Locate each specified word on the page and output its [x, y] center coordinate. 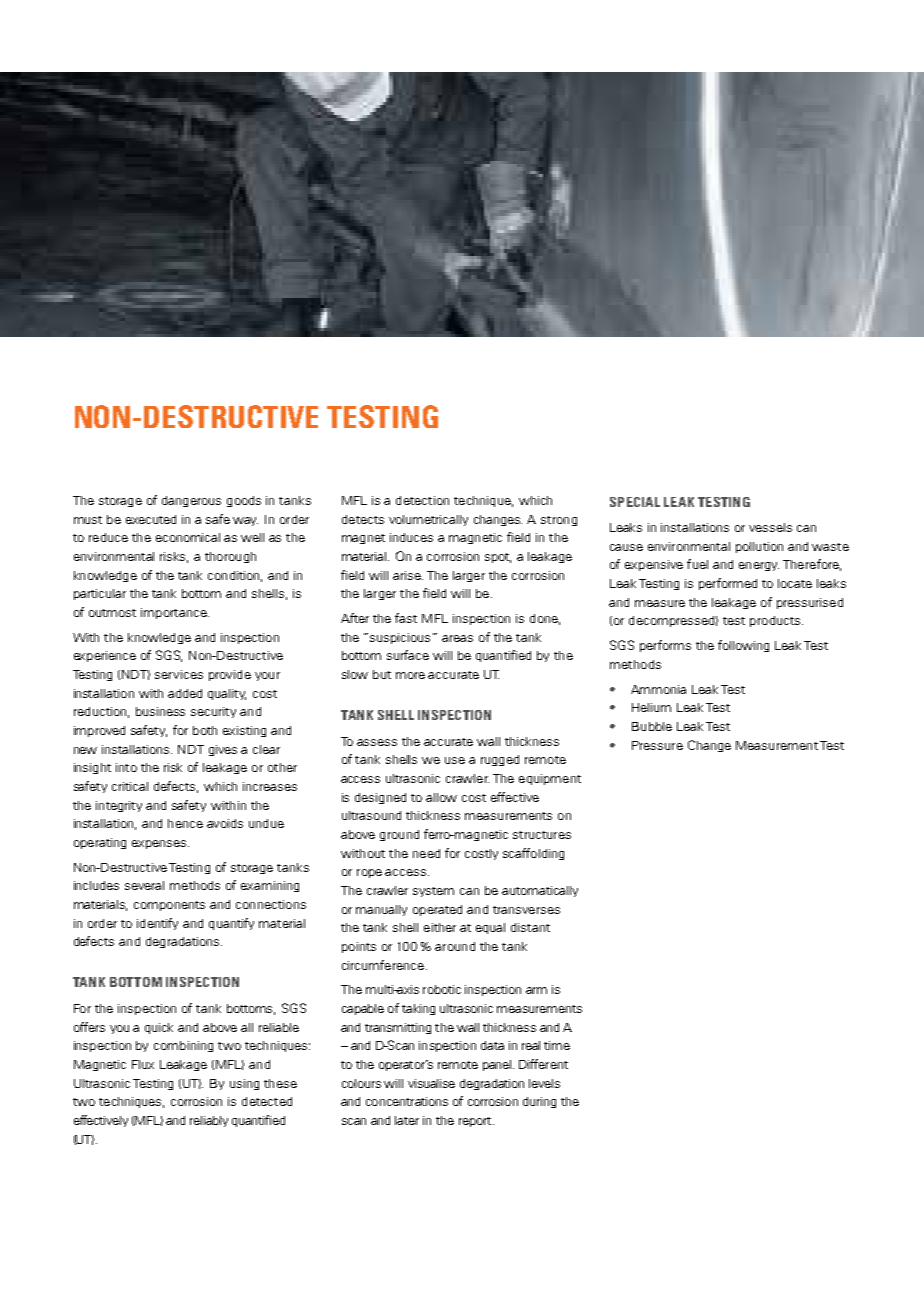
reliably [209, 1121]
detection [422, 500]
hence [185, 823]
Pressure [657, 745]
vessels [770, 527]
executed [151, 519]
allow [441, 797]
